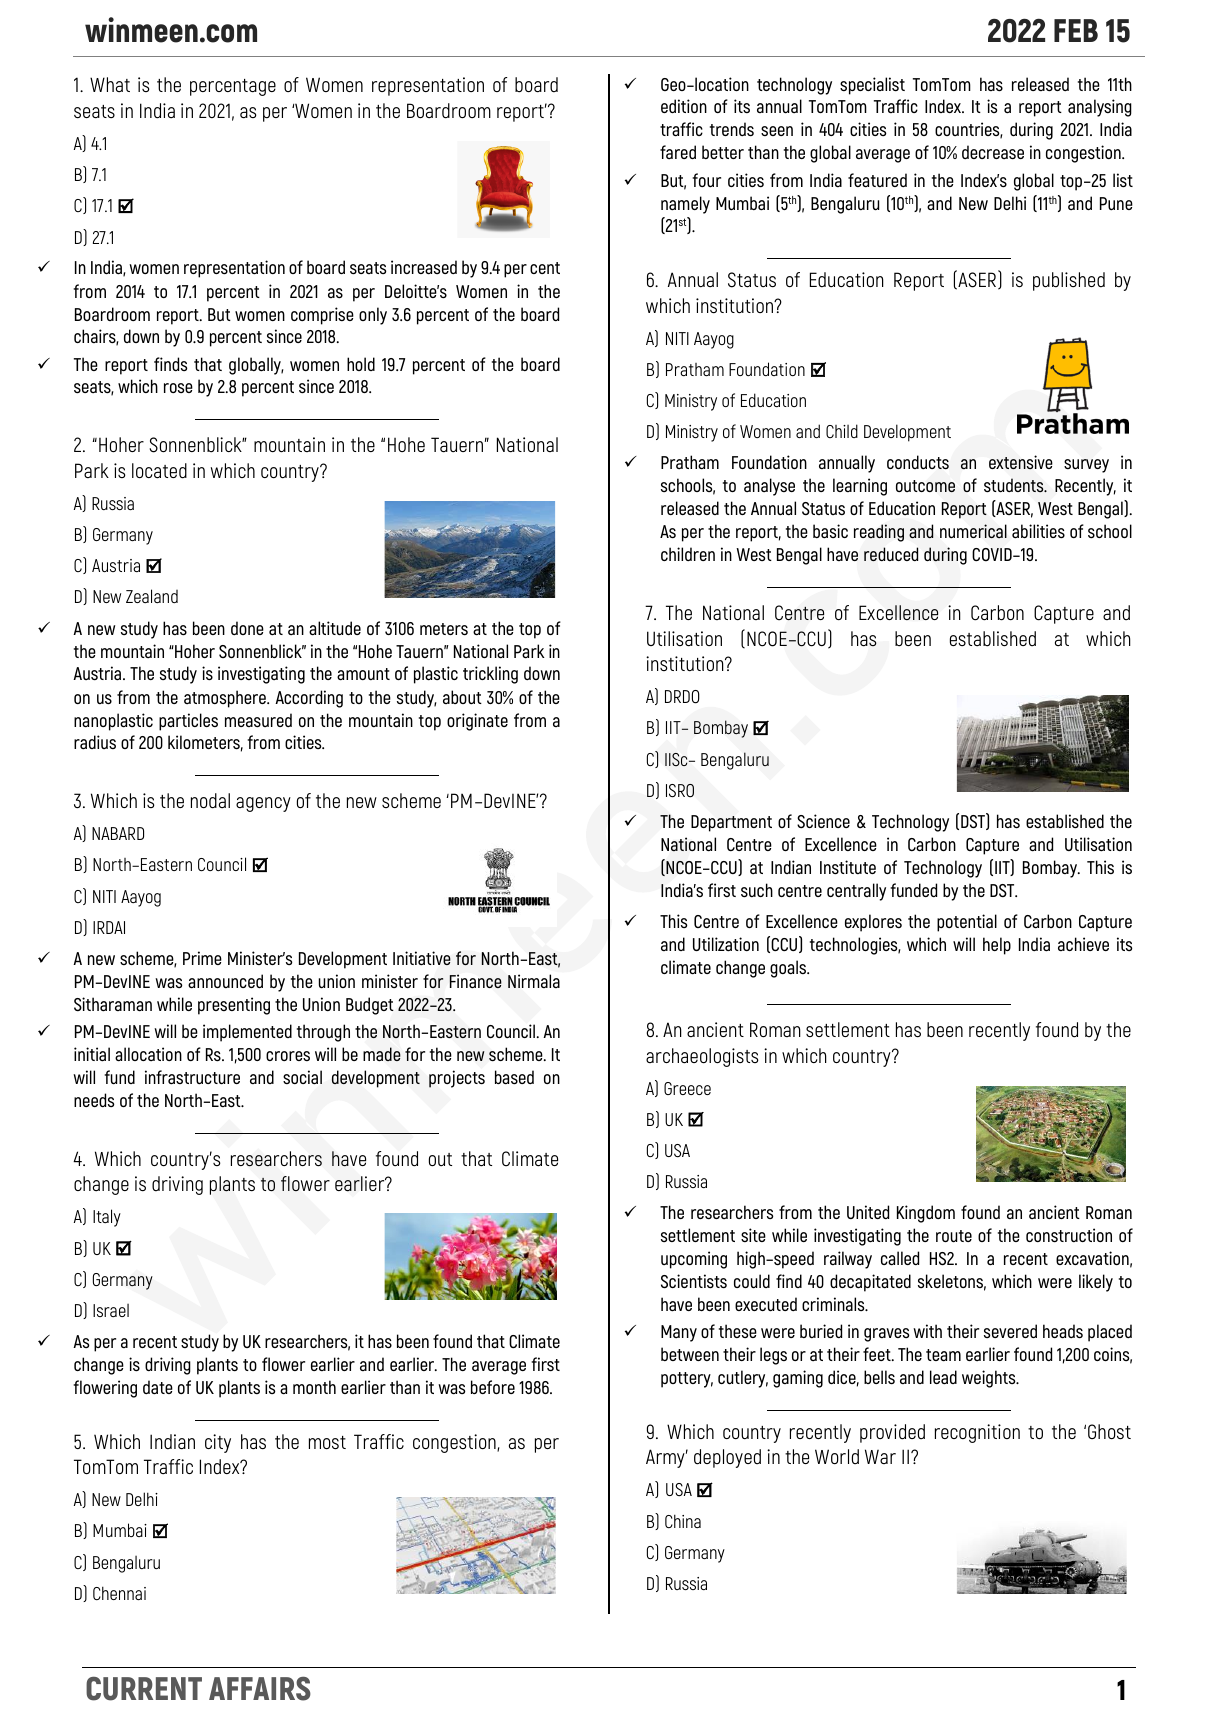  What do you see at coordinates (687, 1088) in the page?
I see `Greece` at bounding box center [687, 1088].
